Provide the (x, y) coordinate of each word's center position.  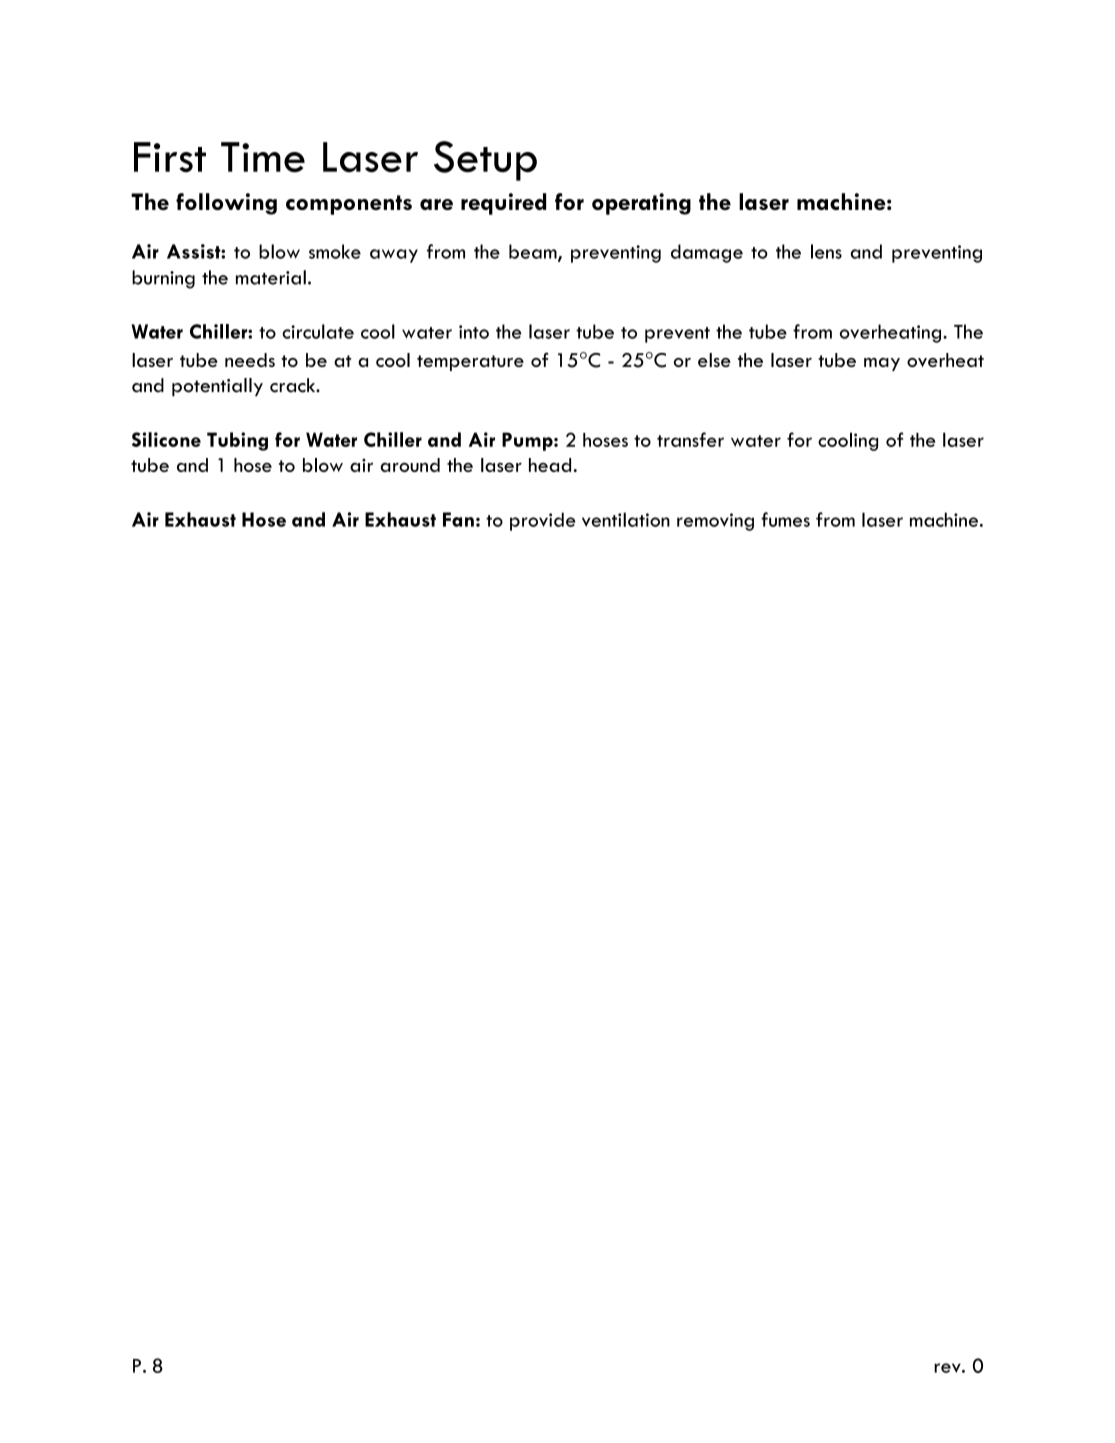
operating (641, 204)
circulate (318, 331)
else (714, 360)
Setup (485, 161)
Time (263, 157)
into (474, 332)
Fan (458, 519)
